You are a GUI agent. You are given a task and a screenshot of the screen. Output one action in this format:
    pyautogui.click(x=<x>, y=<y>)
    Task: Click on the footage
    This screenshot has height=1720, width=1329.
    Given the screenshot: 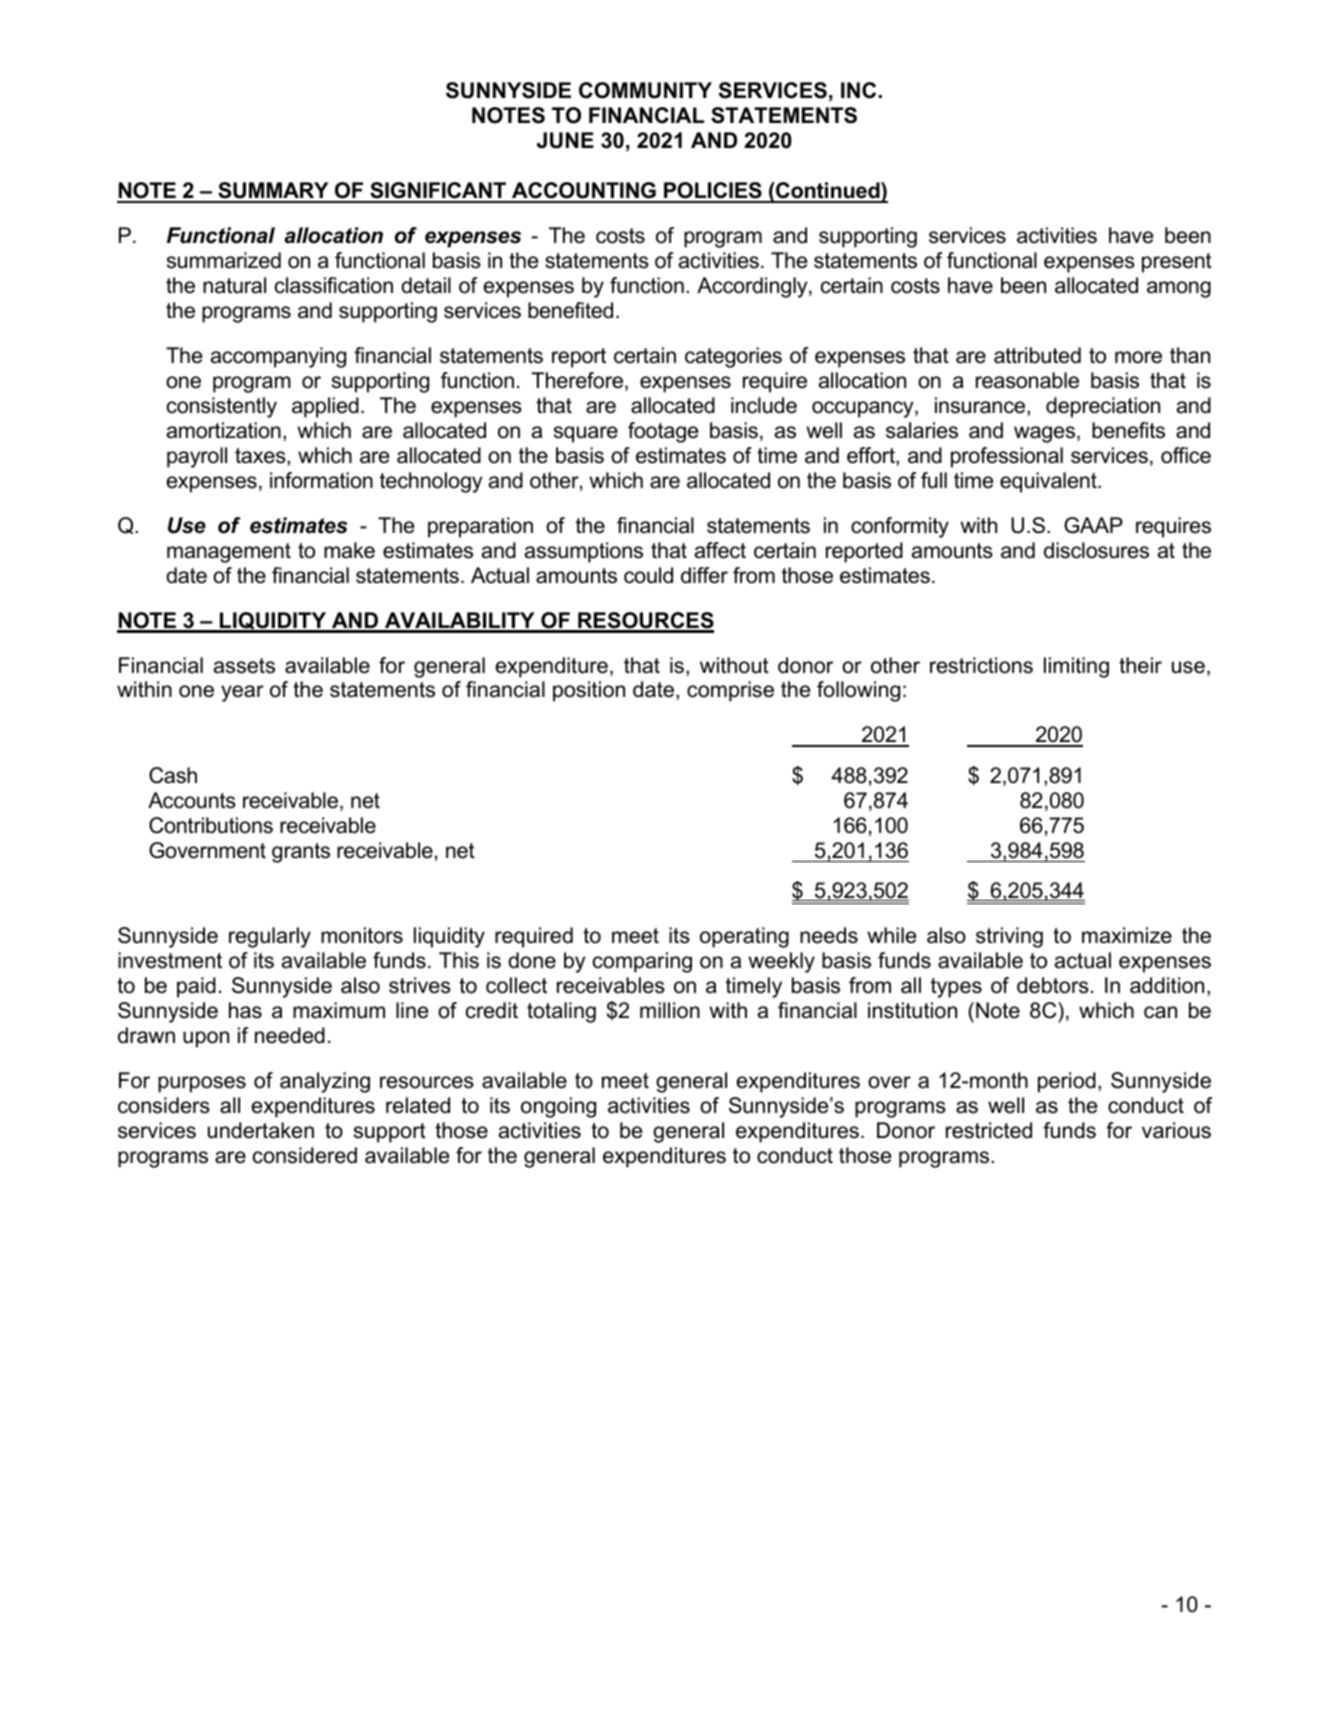 What is the action you would take?
    pyautogui.click(x=663, y=432)
